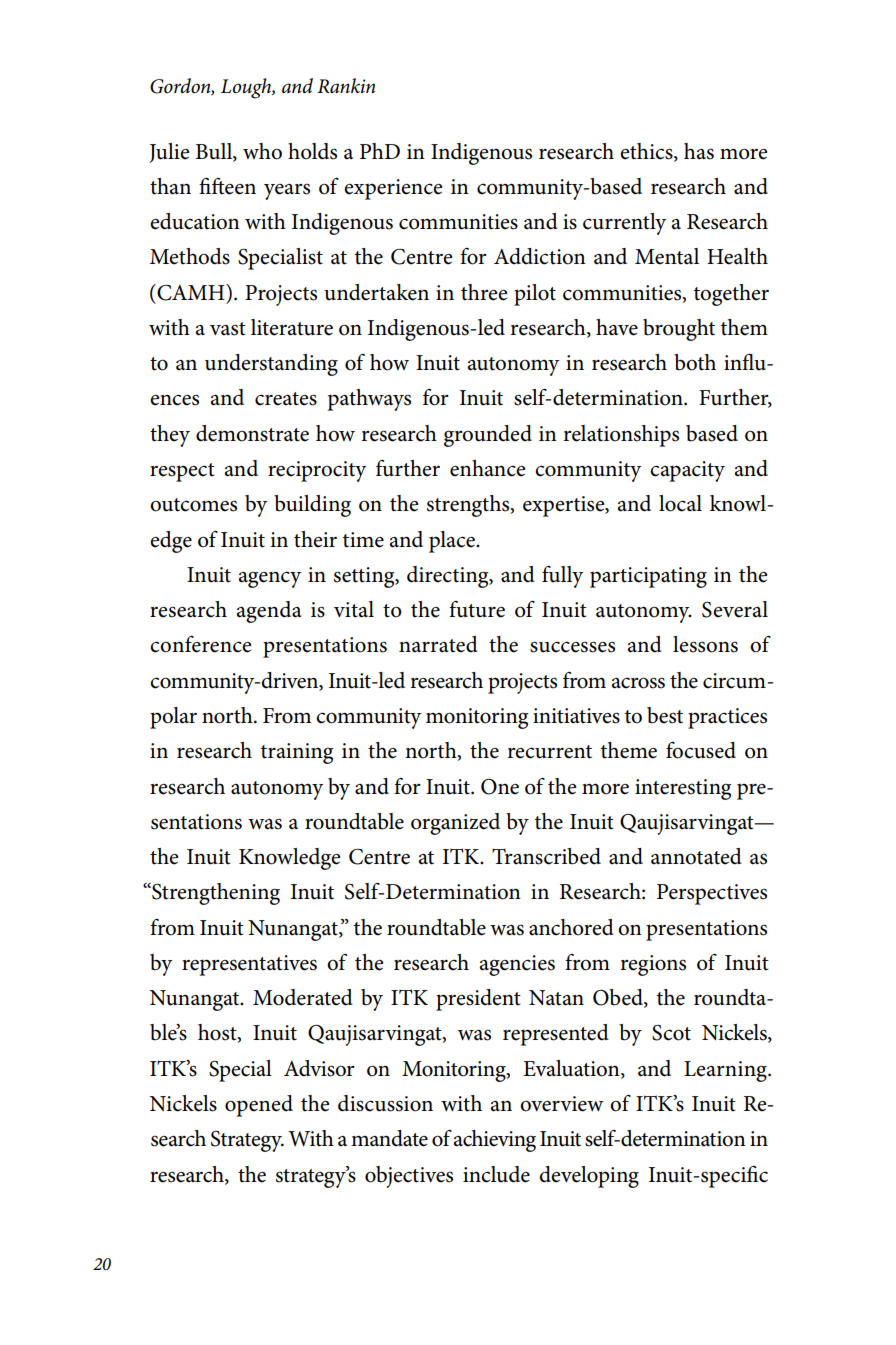 Image resolution: width=896 pixels, height=1345 pixels. I want to click on Strengthening, so click(215, 894).
